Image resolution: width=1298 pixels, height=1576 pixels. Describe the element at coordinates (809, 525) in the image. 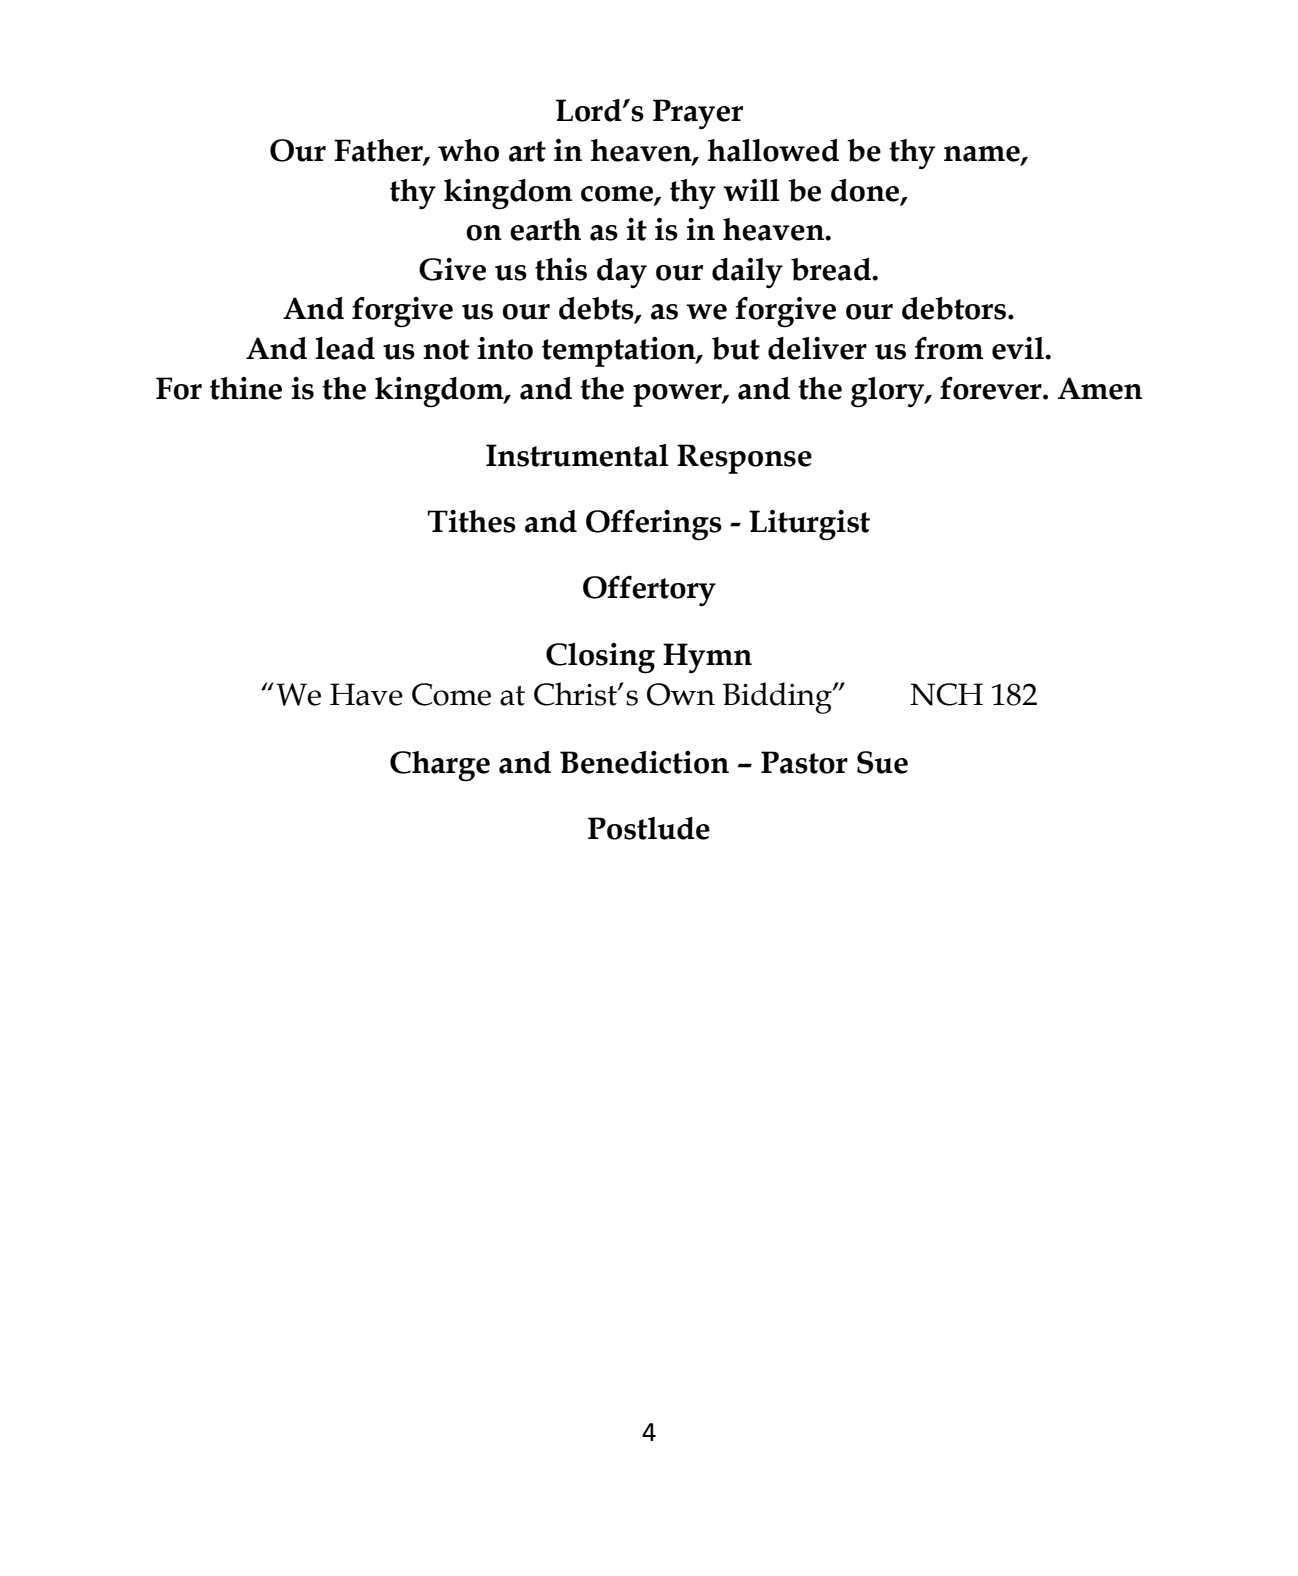

I see `Liturgist` at that location.
